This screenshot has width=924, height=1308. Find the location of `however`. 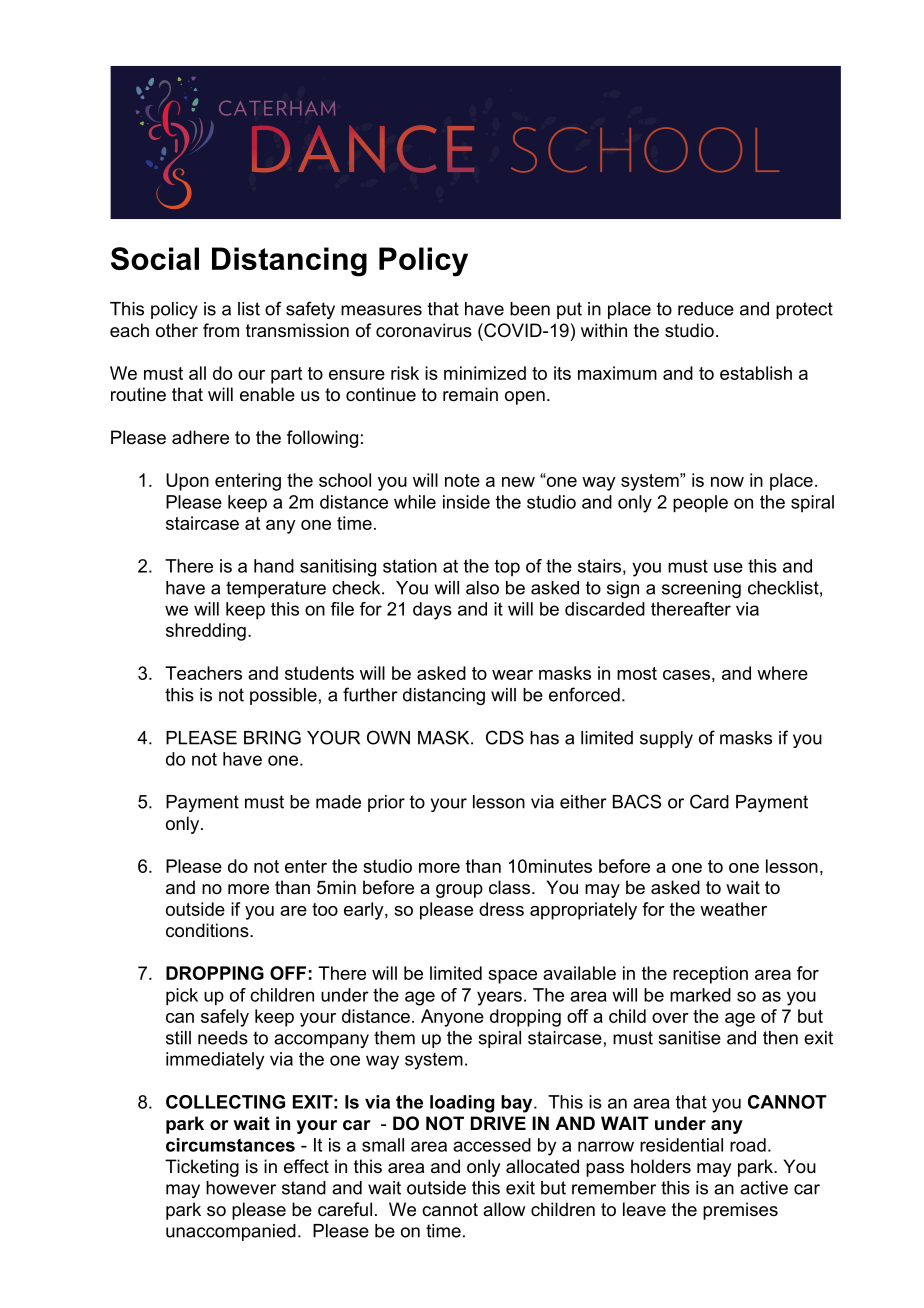

however is located at coordinates (241, 1188).
